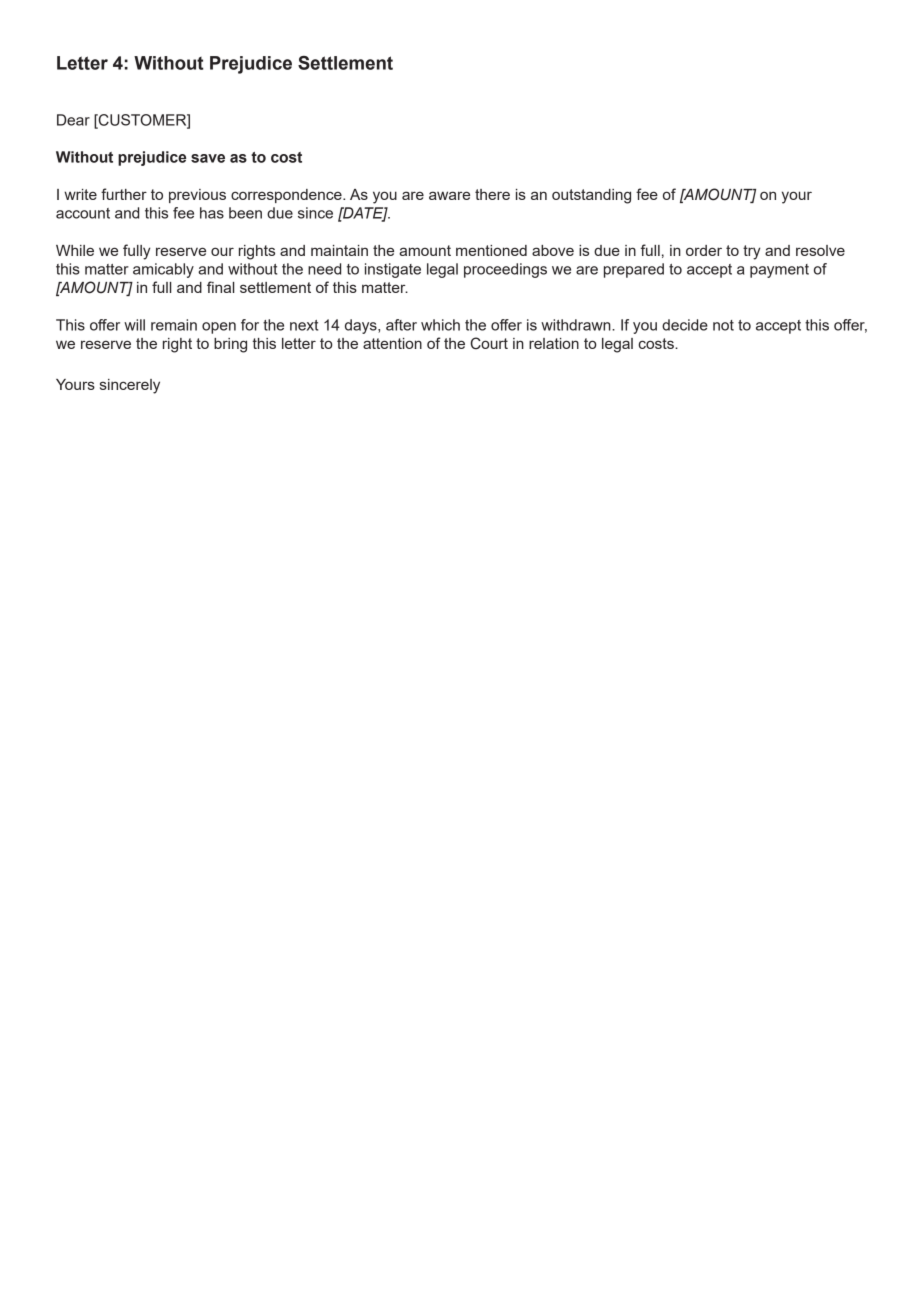  Describe the element at coordinates (208, 158) in the screenshot. I see `save` at that location.
